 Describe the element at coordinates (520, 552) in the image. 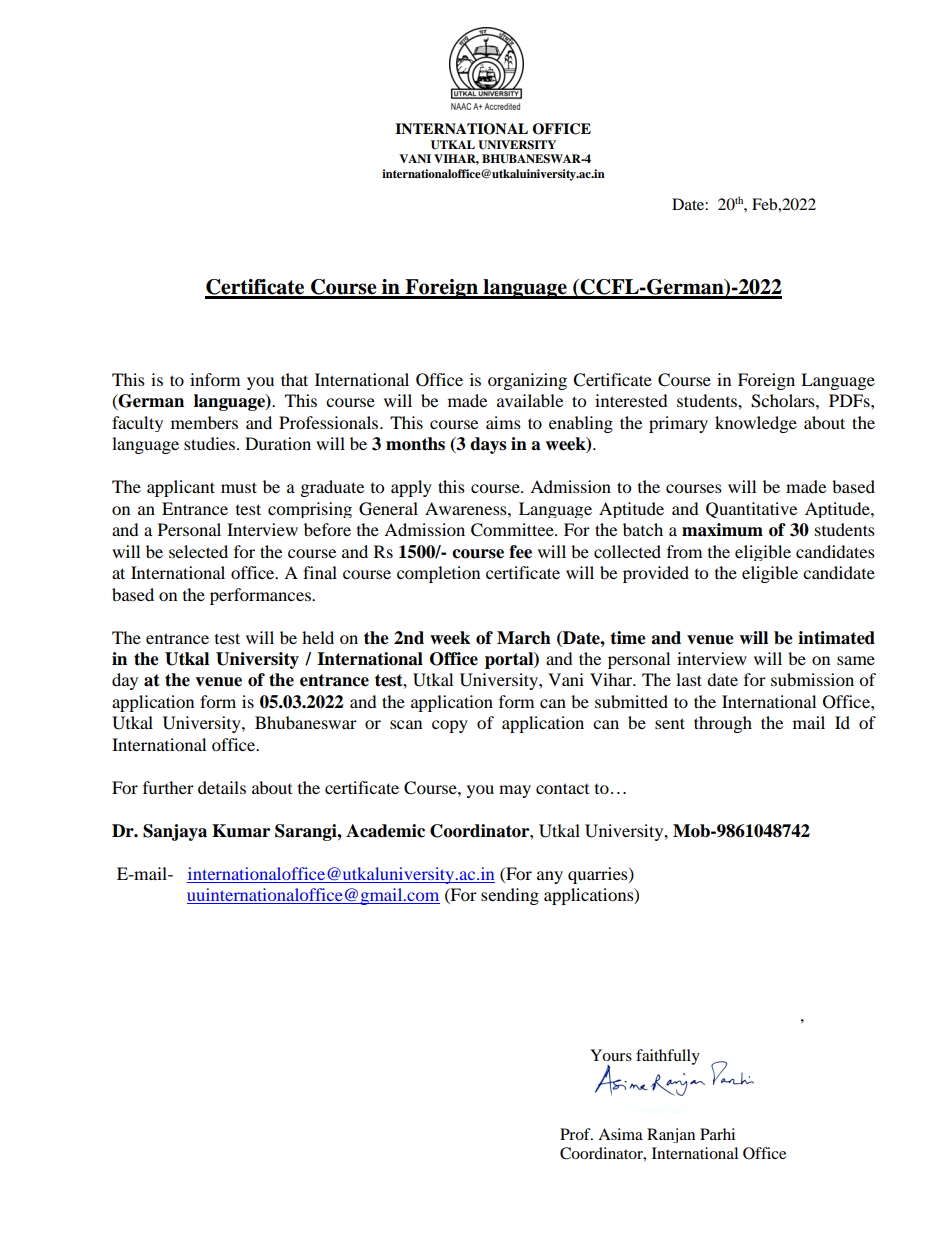

I see `fee` at that location.
